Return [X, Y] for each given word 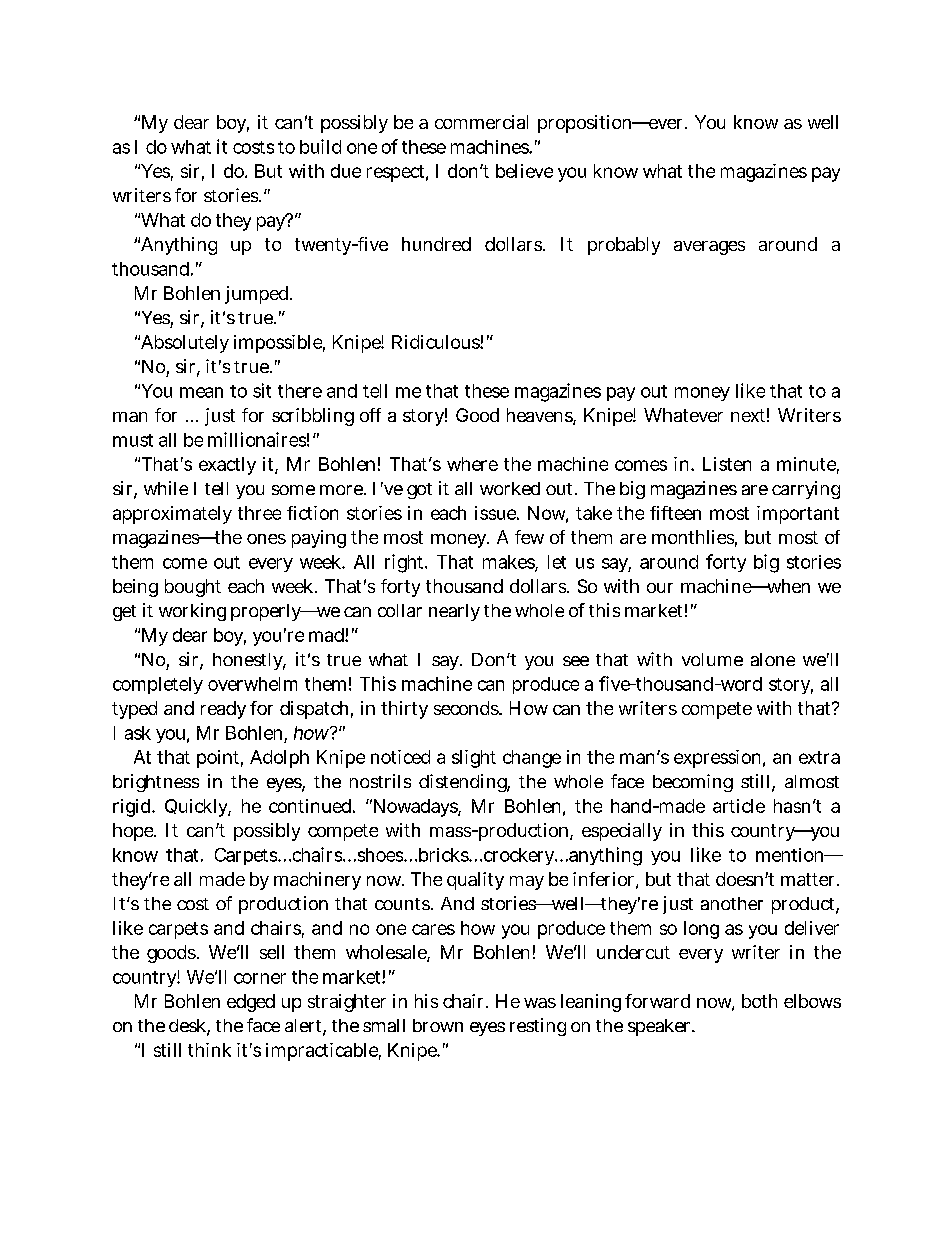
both [759, 1001]
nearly [454, 612]
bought [193, 588]
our [660, 588]
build [320, 146]
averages [709, 248]
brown [438, 1025]
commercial [481, 122]
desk [189, 1027]
